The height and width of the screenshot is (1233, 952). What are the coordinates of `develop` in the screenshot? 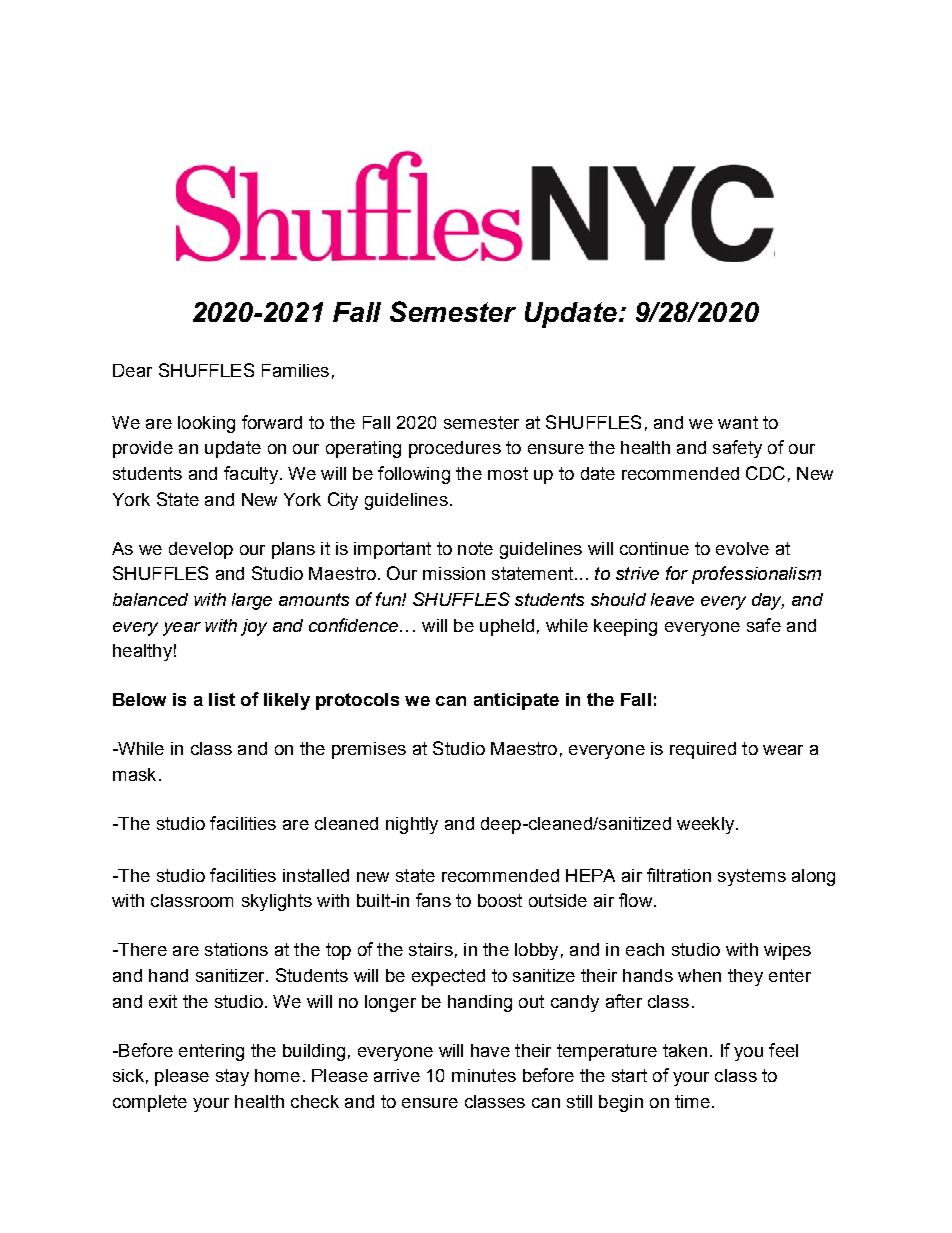 It's located at (201, 550).
